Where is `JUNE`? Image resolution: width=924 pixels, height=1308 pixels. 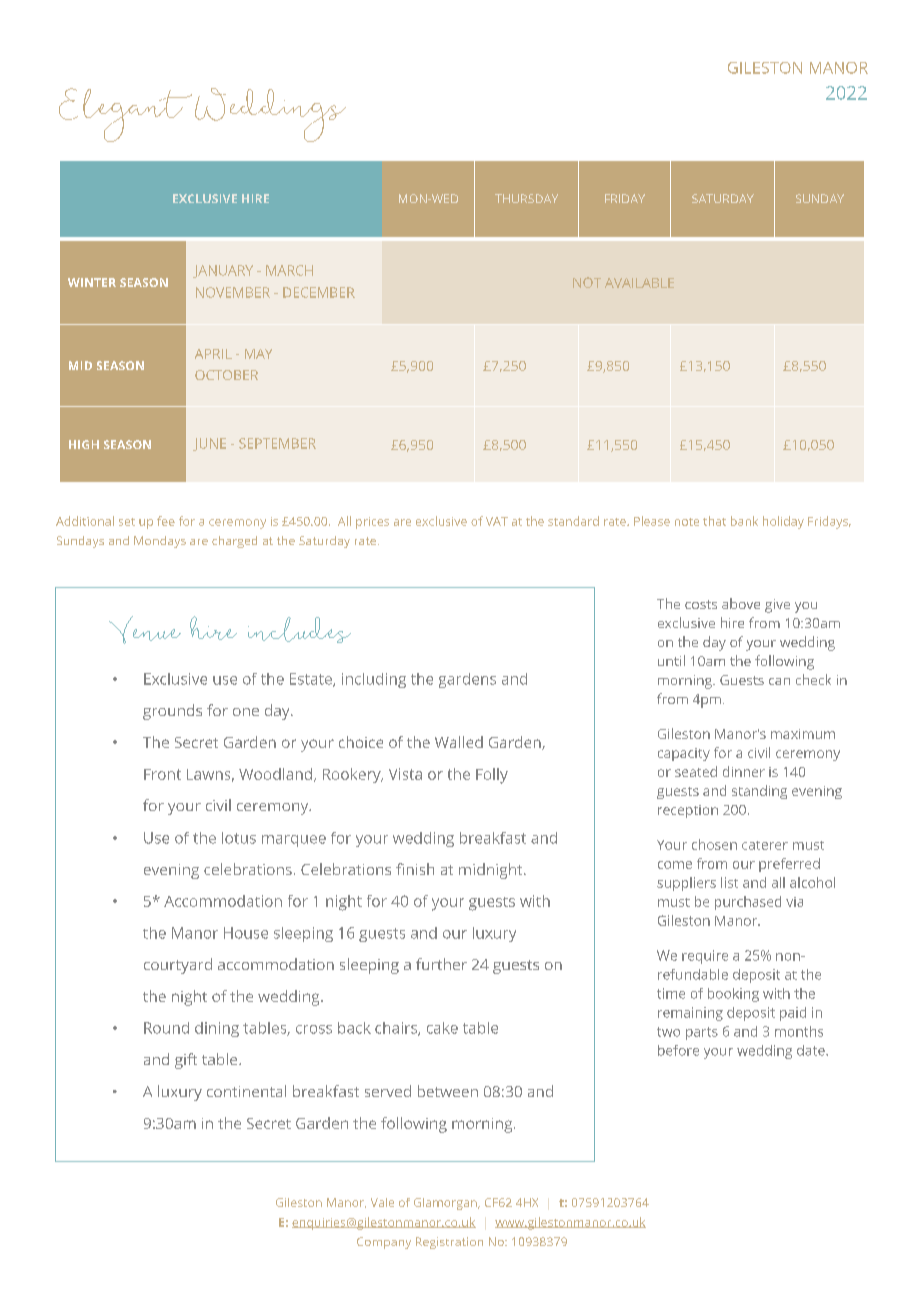 JUNE is located at coordinates (209, 444).
